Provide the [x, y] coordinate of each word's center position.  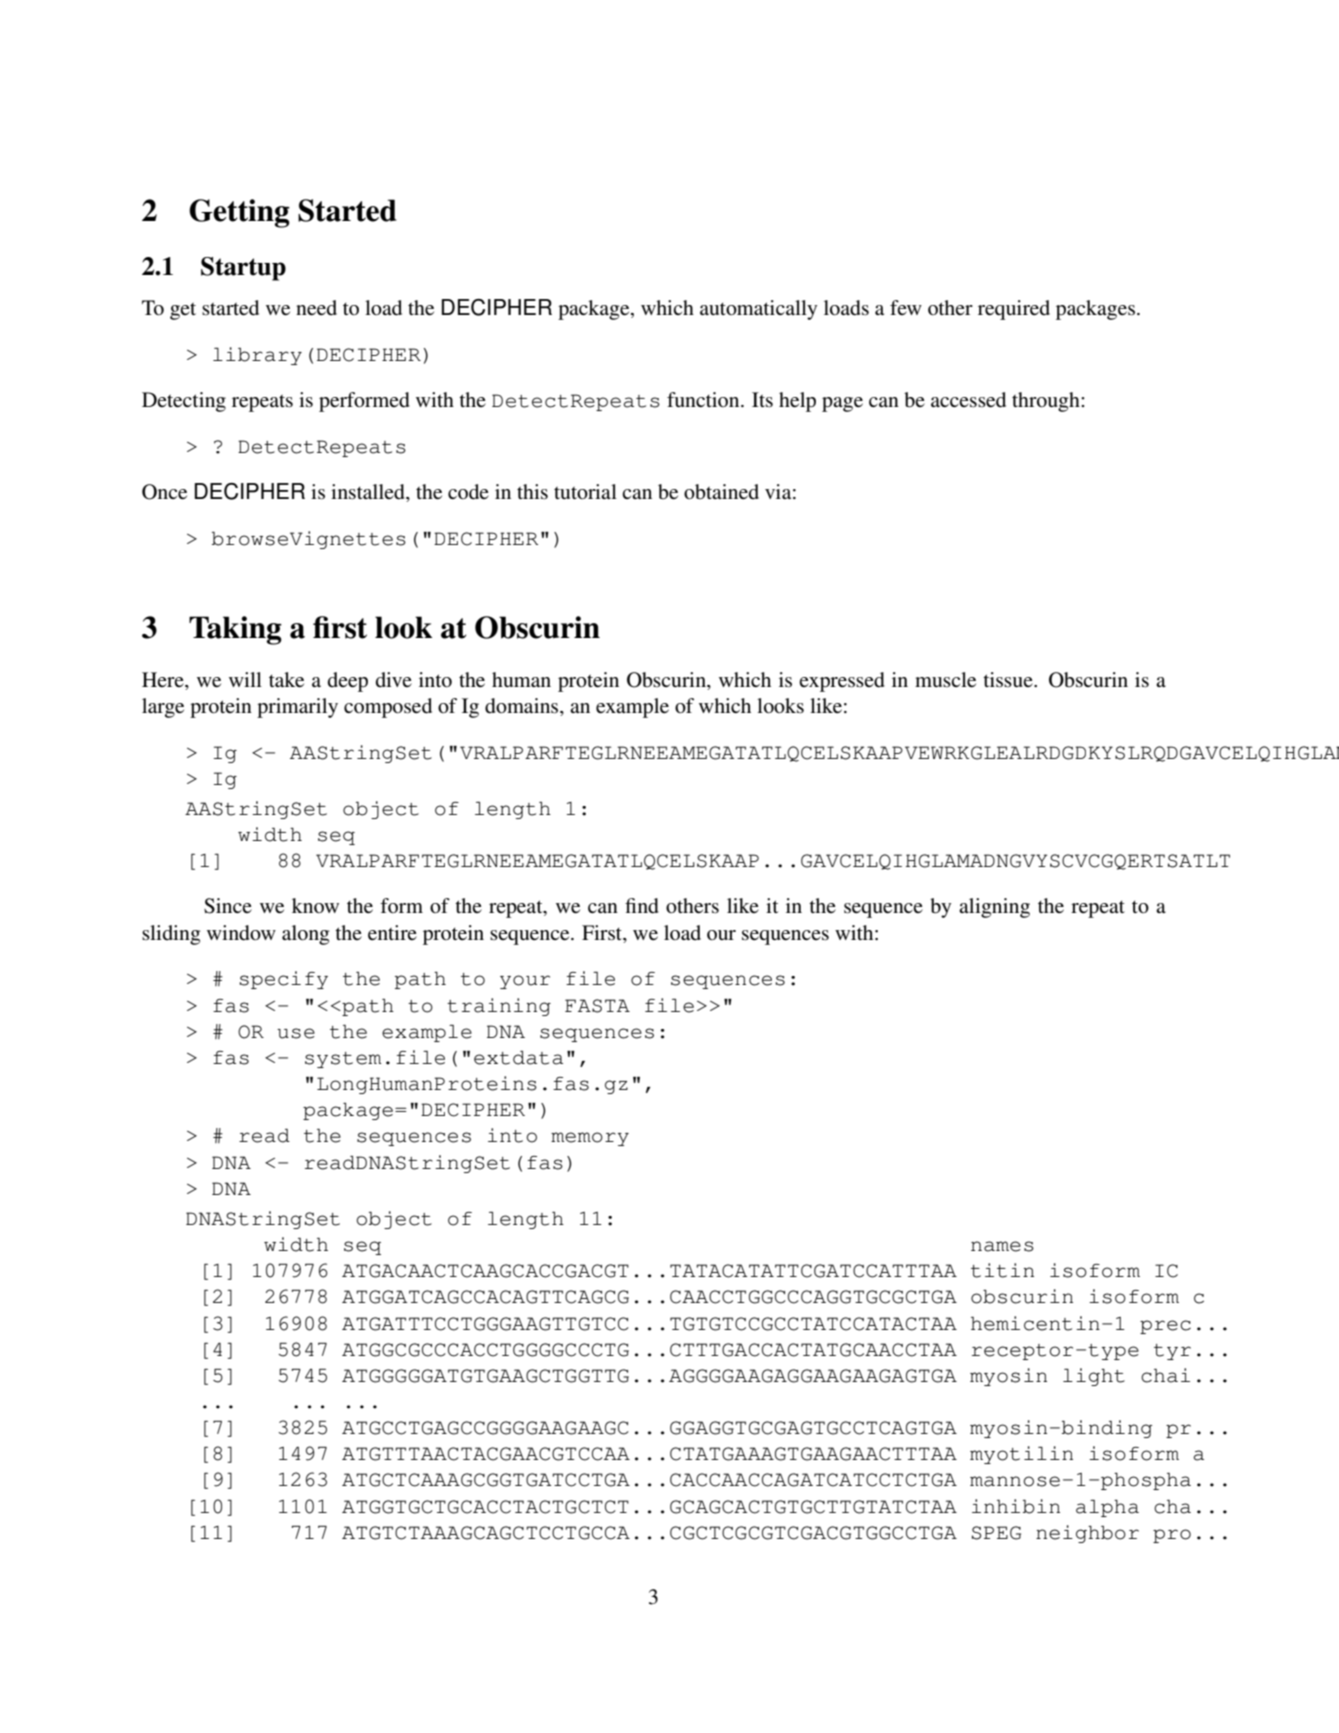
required [1014, 310]
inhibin [1016, 1506]
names [1002, 1246]
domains [523, 707]
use [296, 1033]
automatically [758, 310]
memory [590, 1139]
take [286, 680]
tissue [1009, 680]
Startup [243, 269]
